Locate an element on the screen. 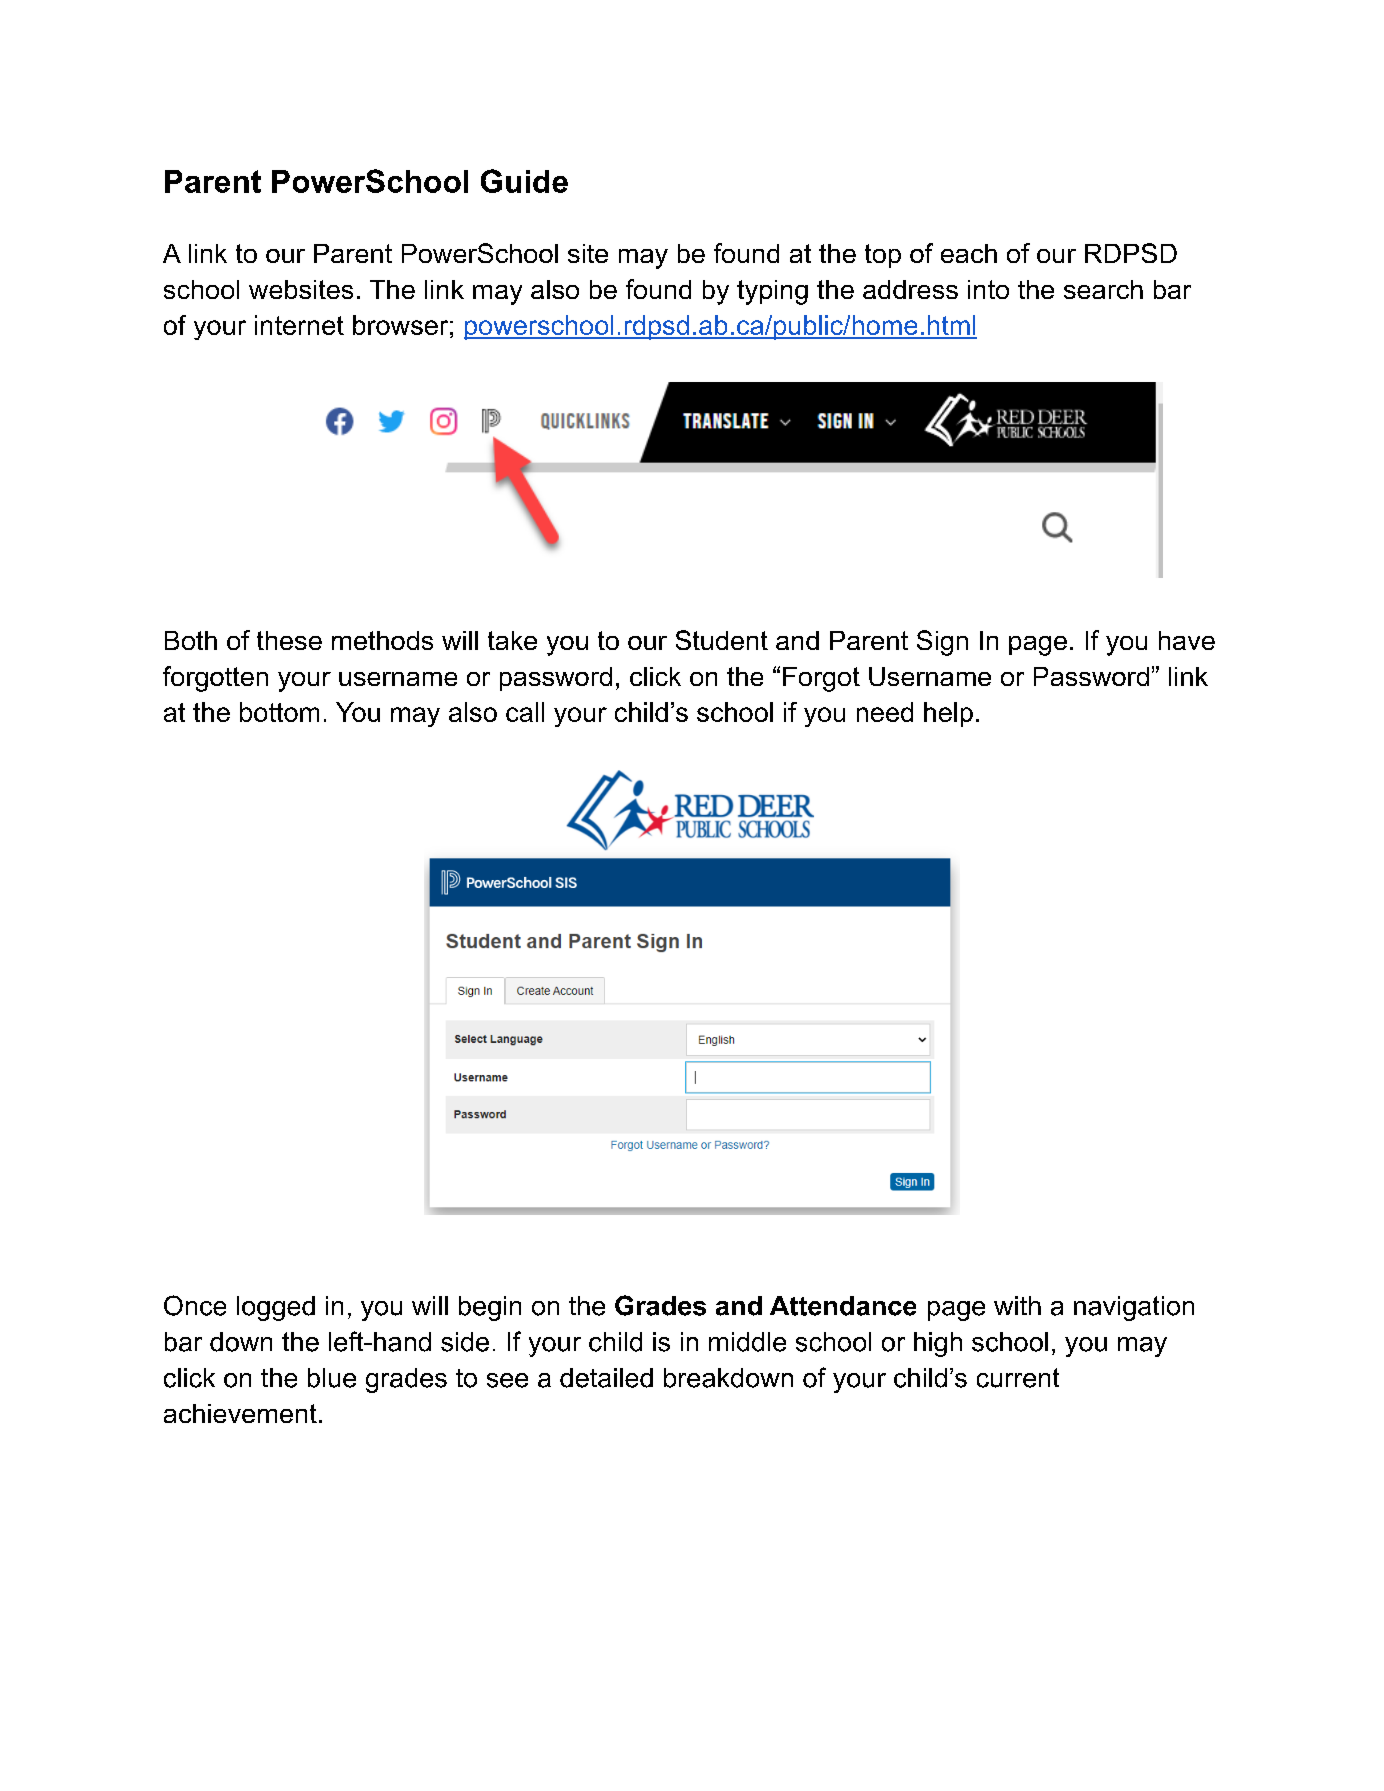 The height and width of the screenshot is (1791, 1384). with is located at coordinates (1017, 1305).
